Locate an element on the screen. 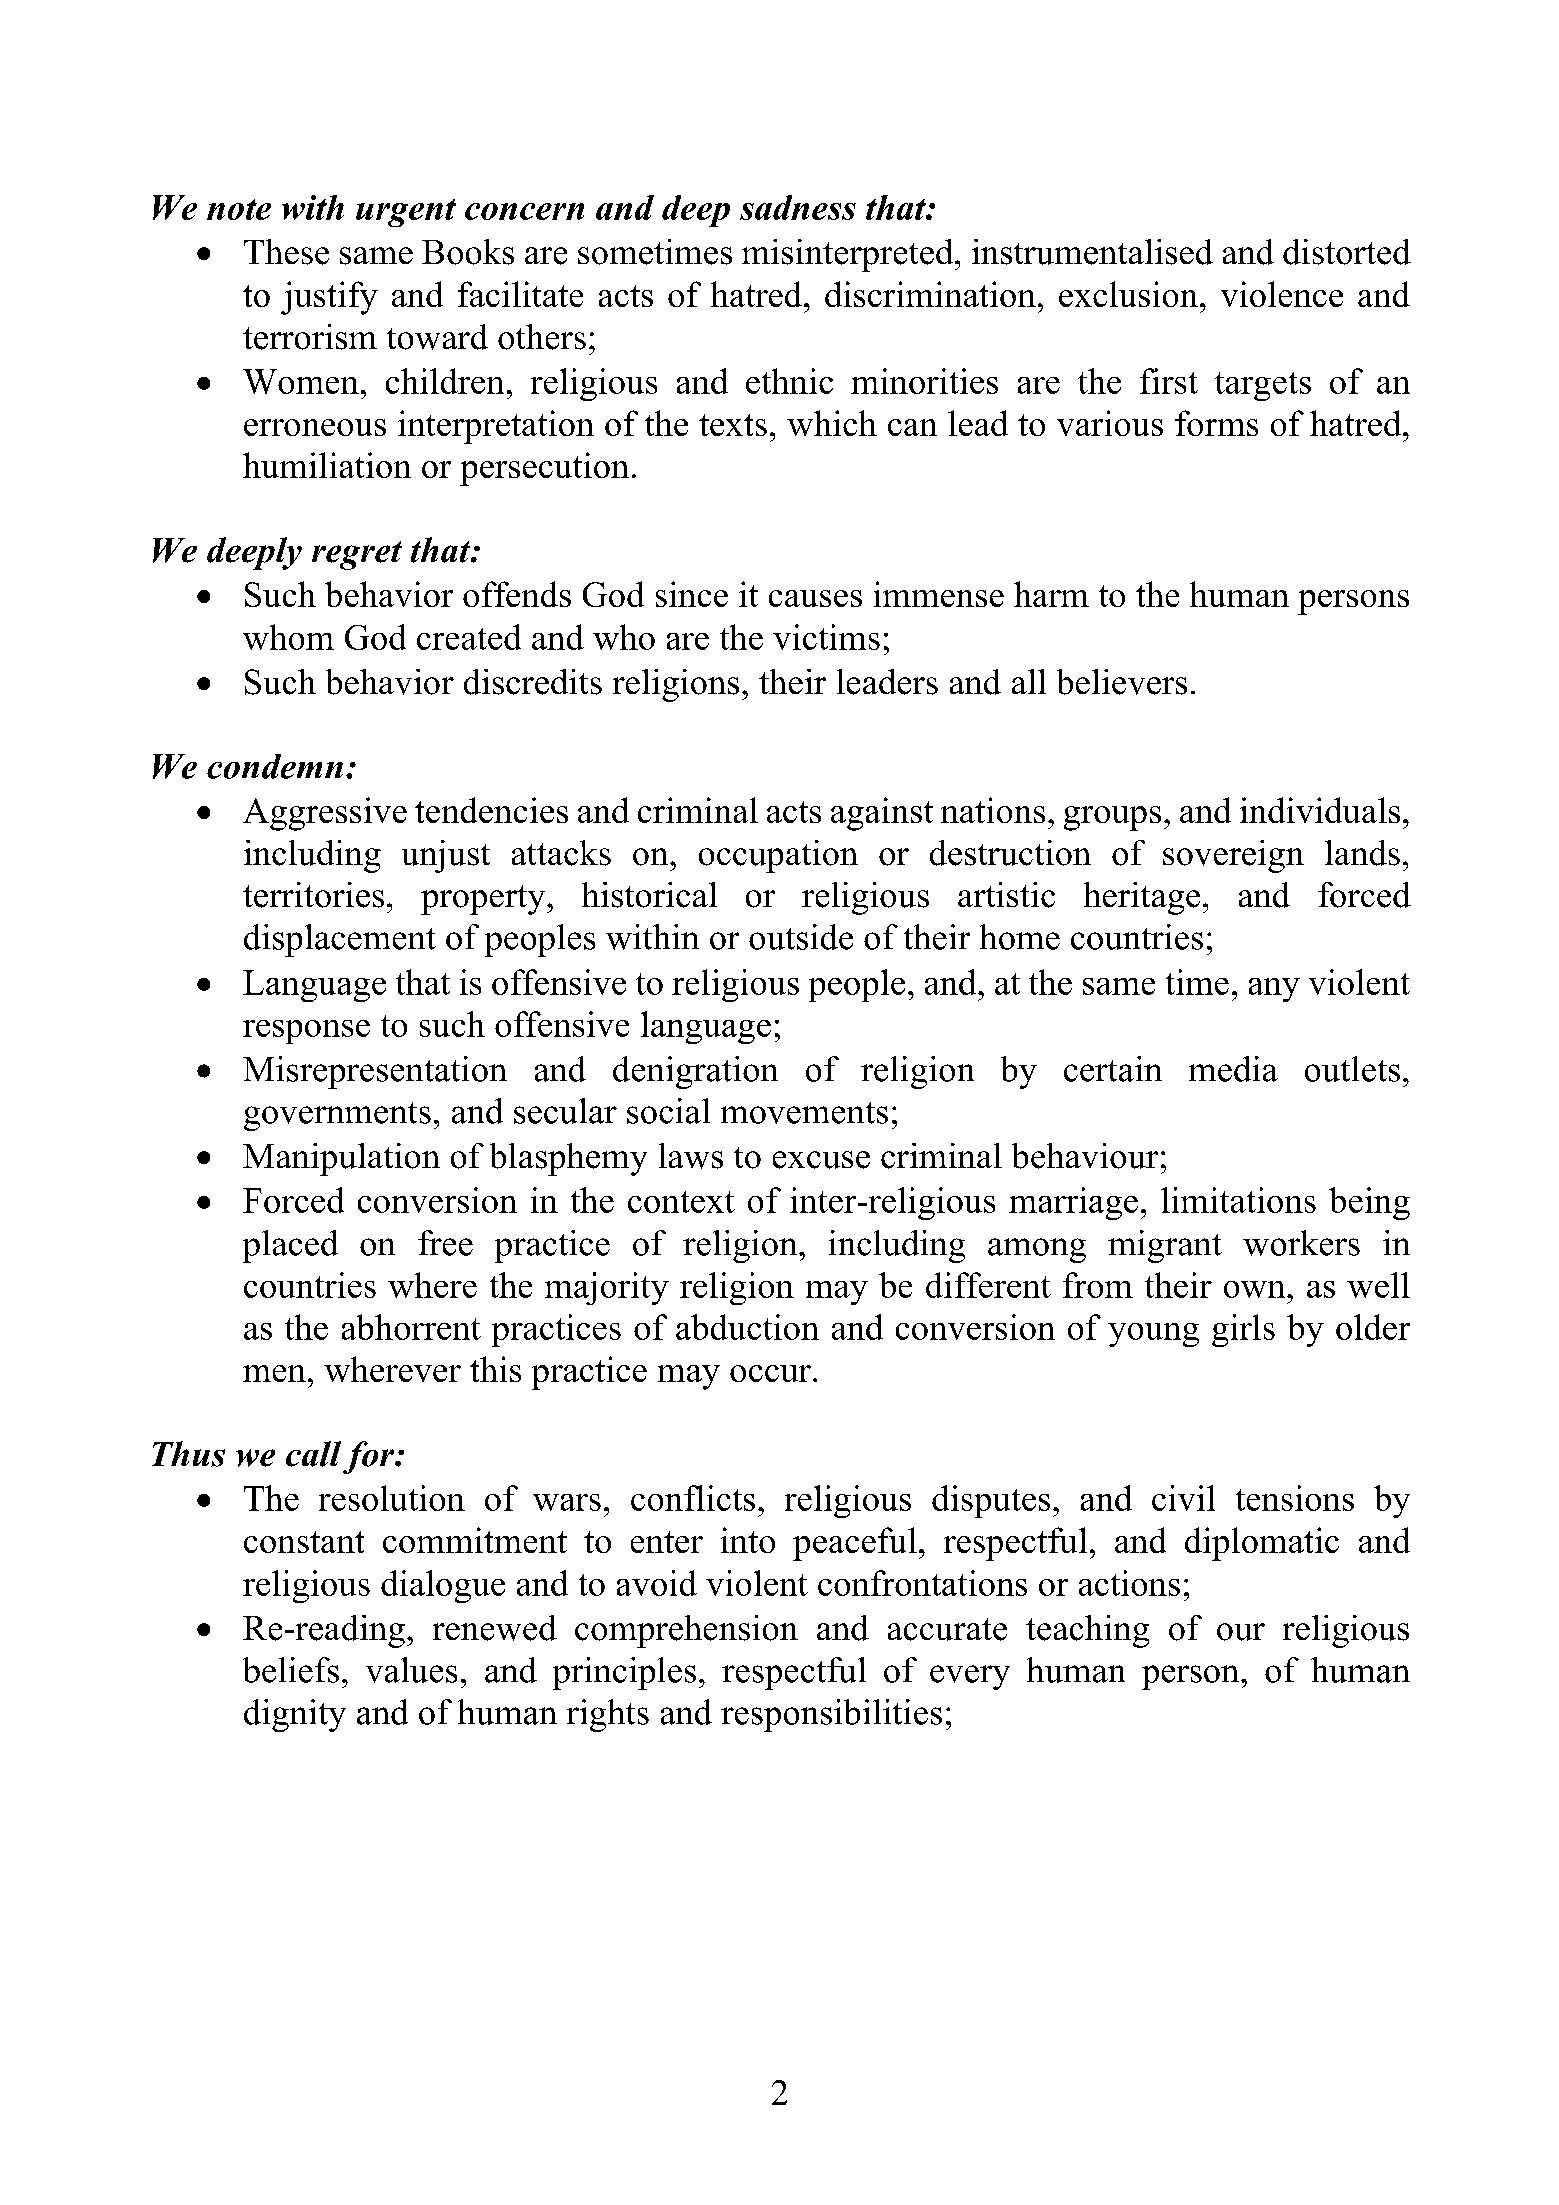 Image resolution: width=1559 pixels, height=2205 pixels. responsibilities is located at coordinates (831, 1715).
